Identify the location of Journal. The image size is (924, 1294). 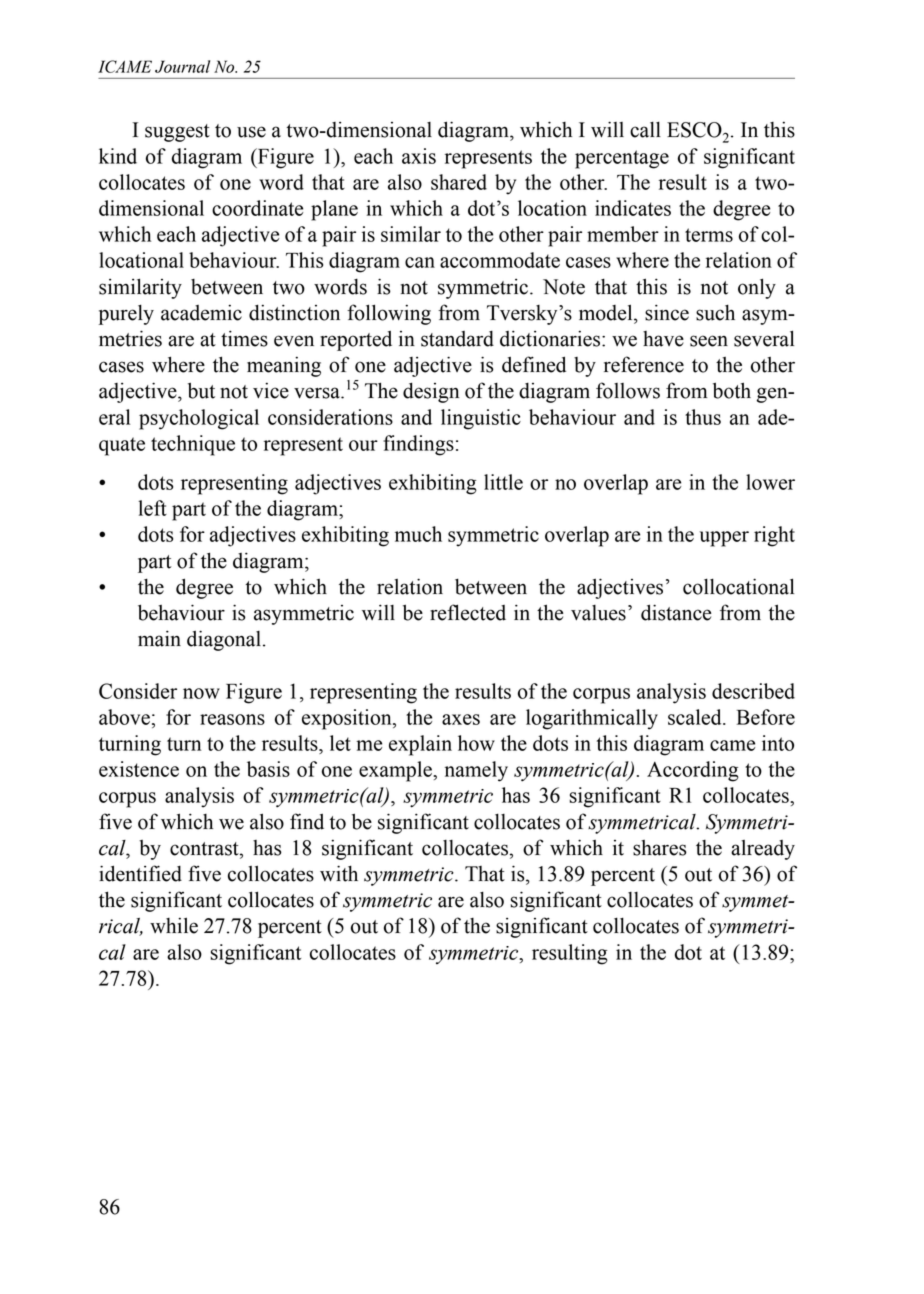
(182, 66).
